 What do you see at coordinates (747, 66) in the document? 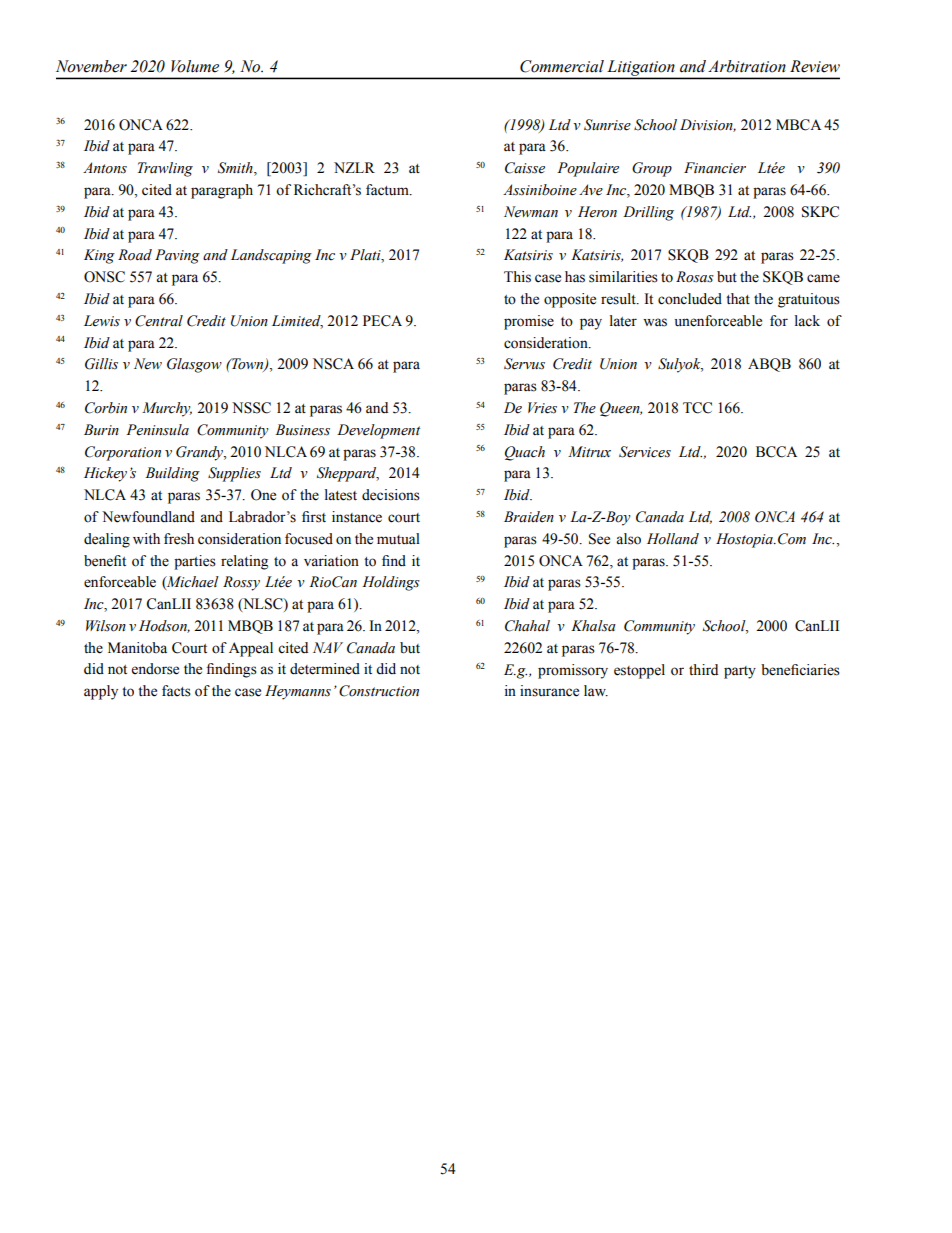
I see `Arbitration` at bounding box center [747, 66].
